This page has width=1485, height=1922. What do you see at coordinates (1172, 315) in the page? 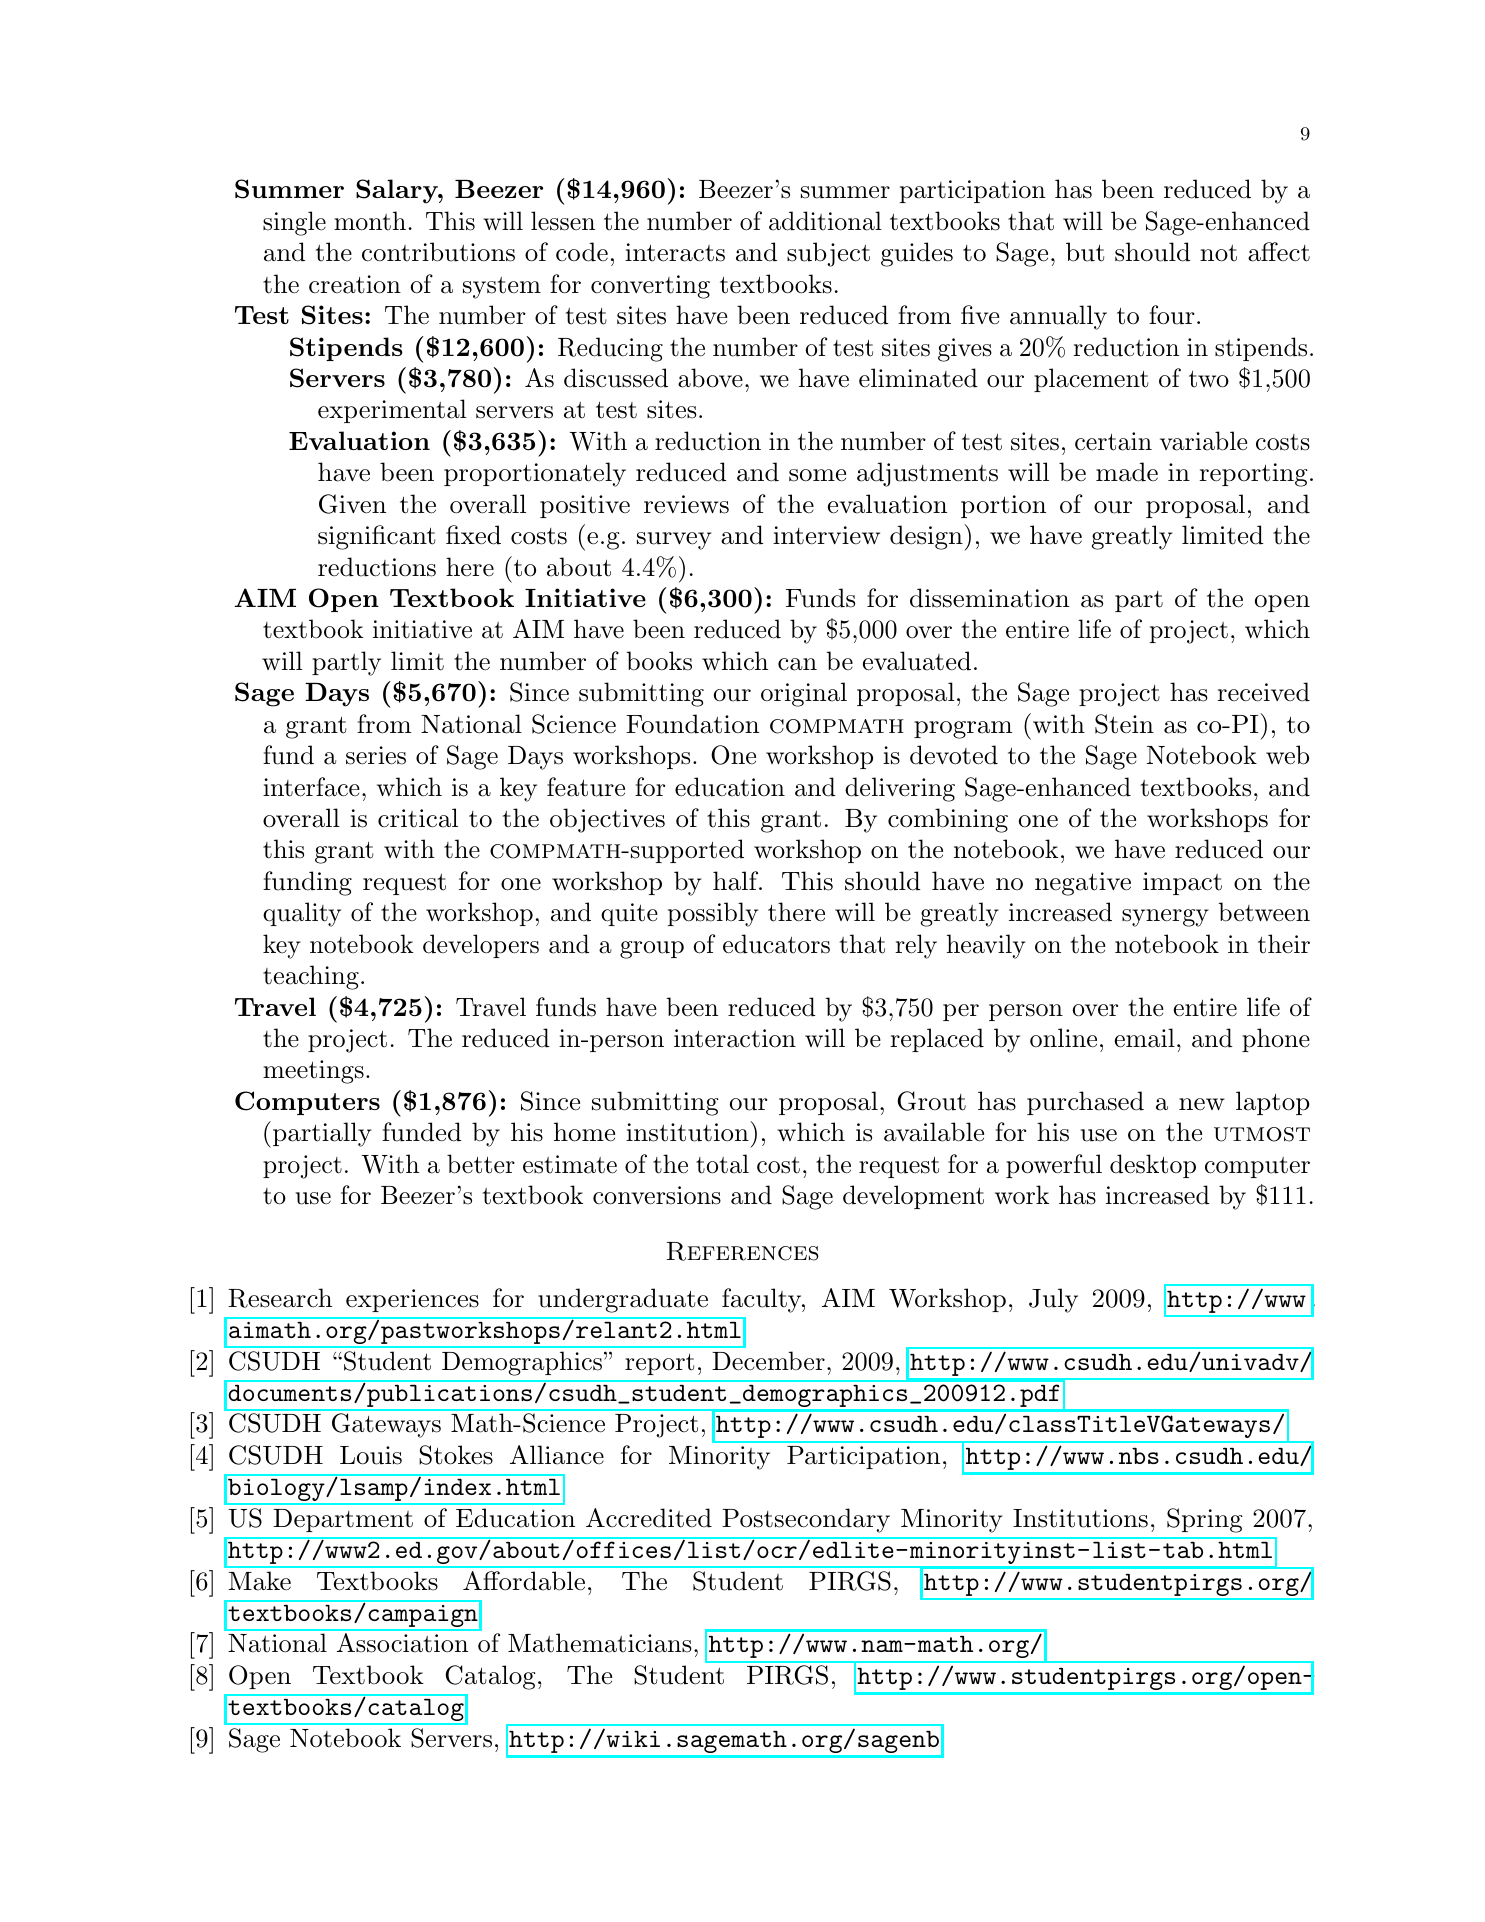
I see `four` at bounding box center [1172, 315].
